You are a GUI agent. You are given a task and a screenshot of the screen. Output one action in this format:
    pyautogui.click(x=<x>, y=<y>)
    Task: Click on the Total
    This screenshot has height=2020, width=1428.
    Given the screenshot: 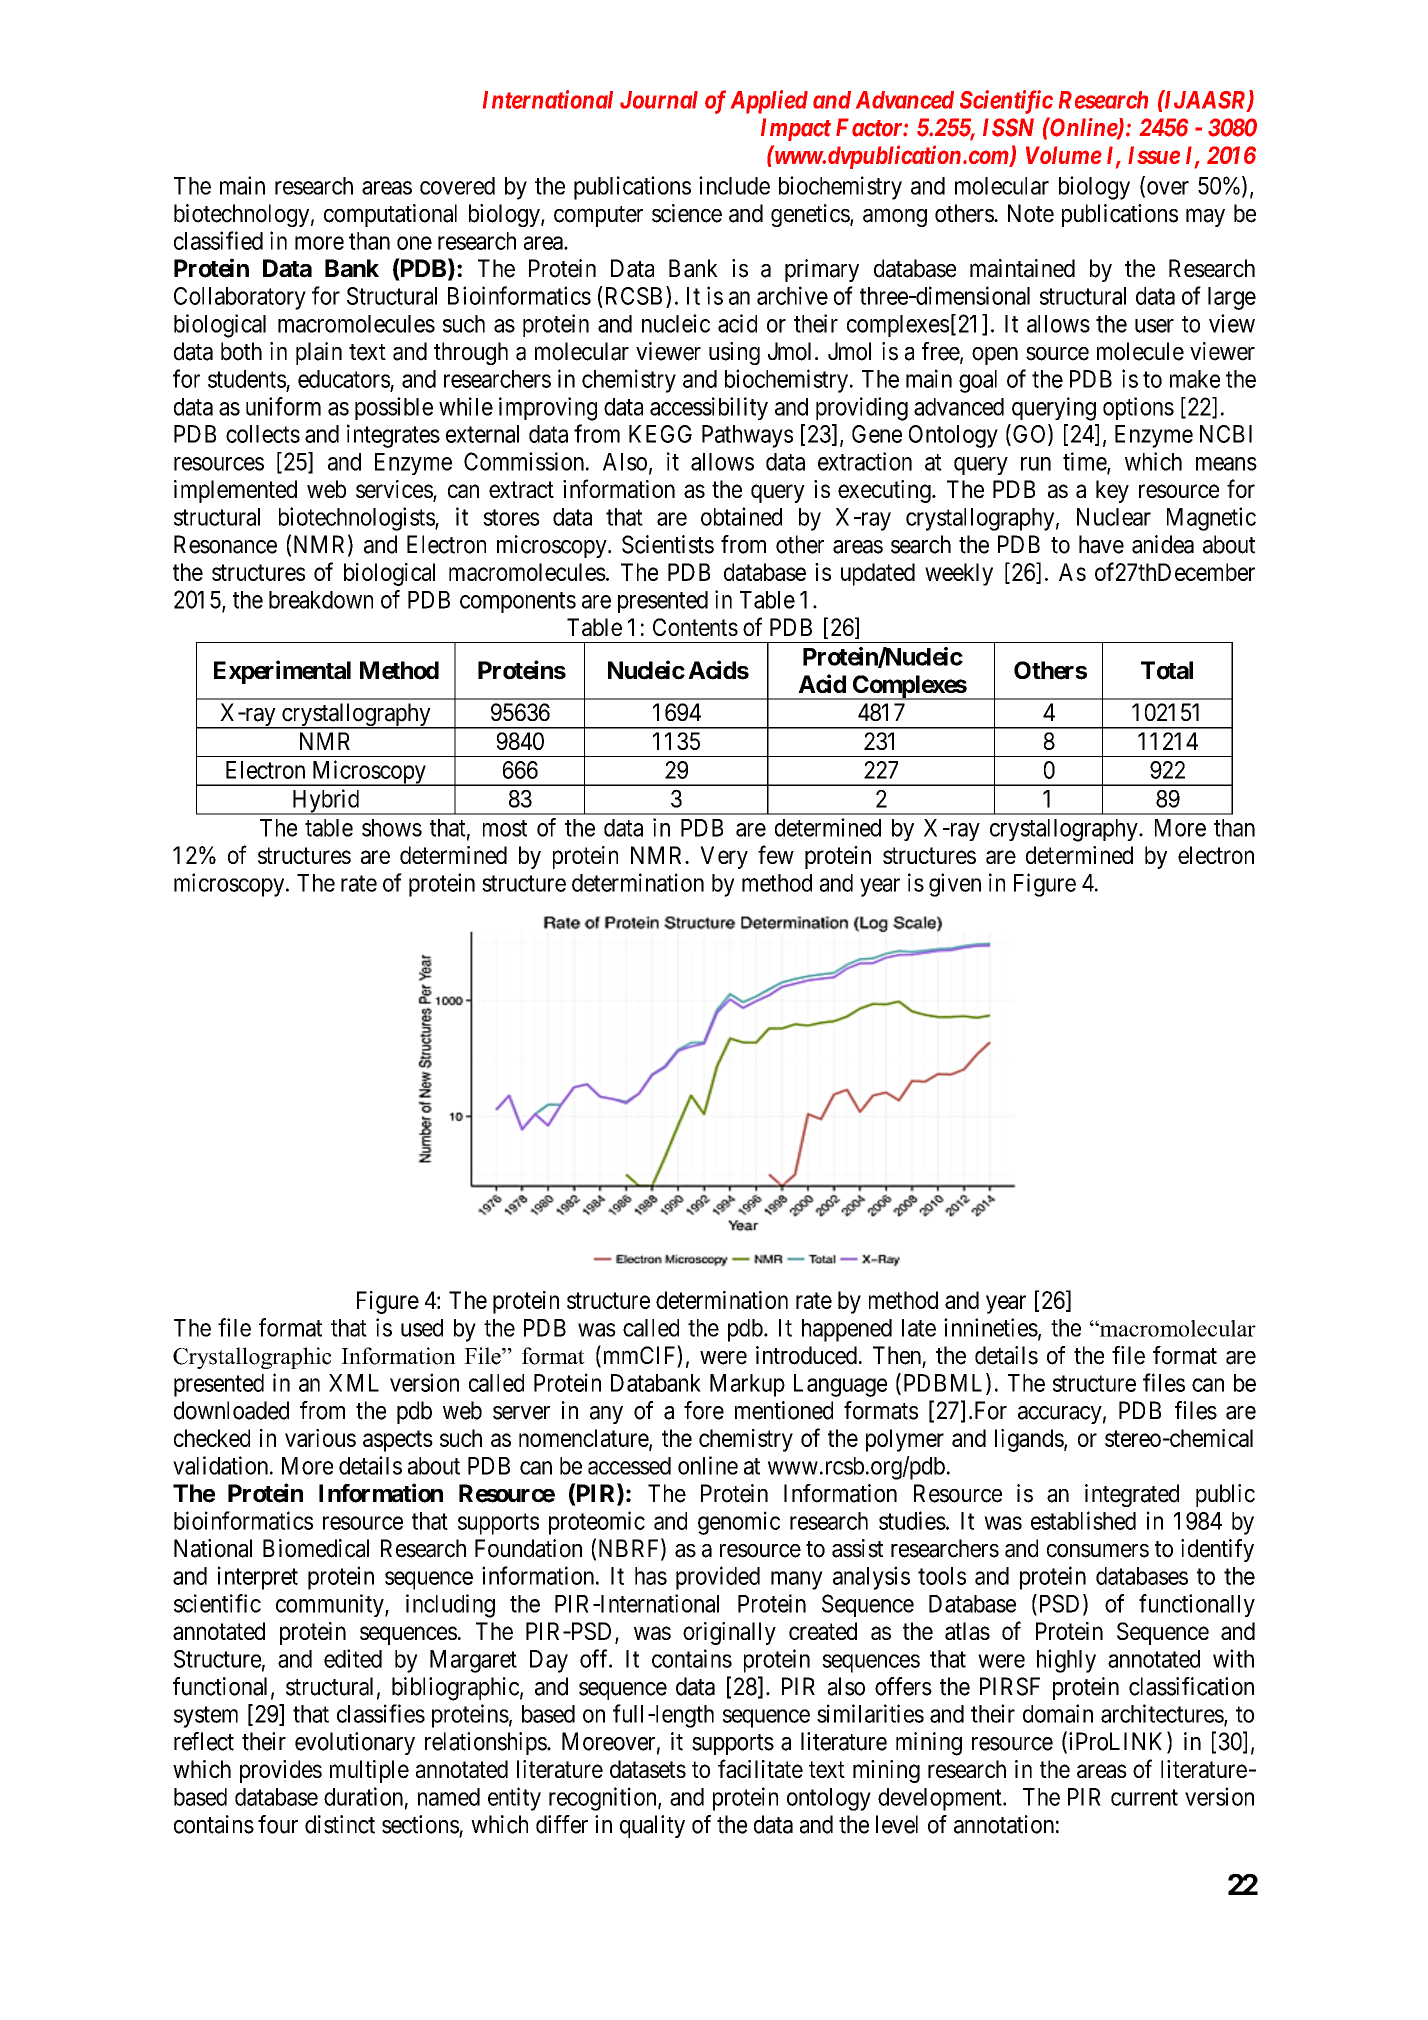 What is the action you would take?
    pyautogui.click(x=1167, y=670)
